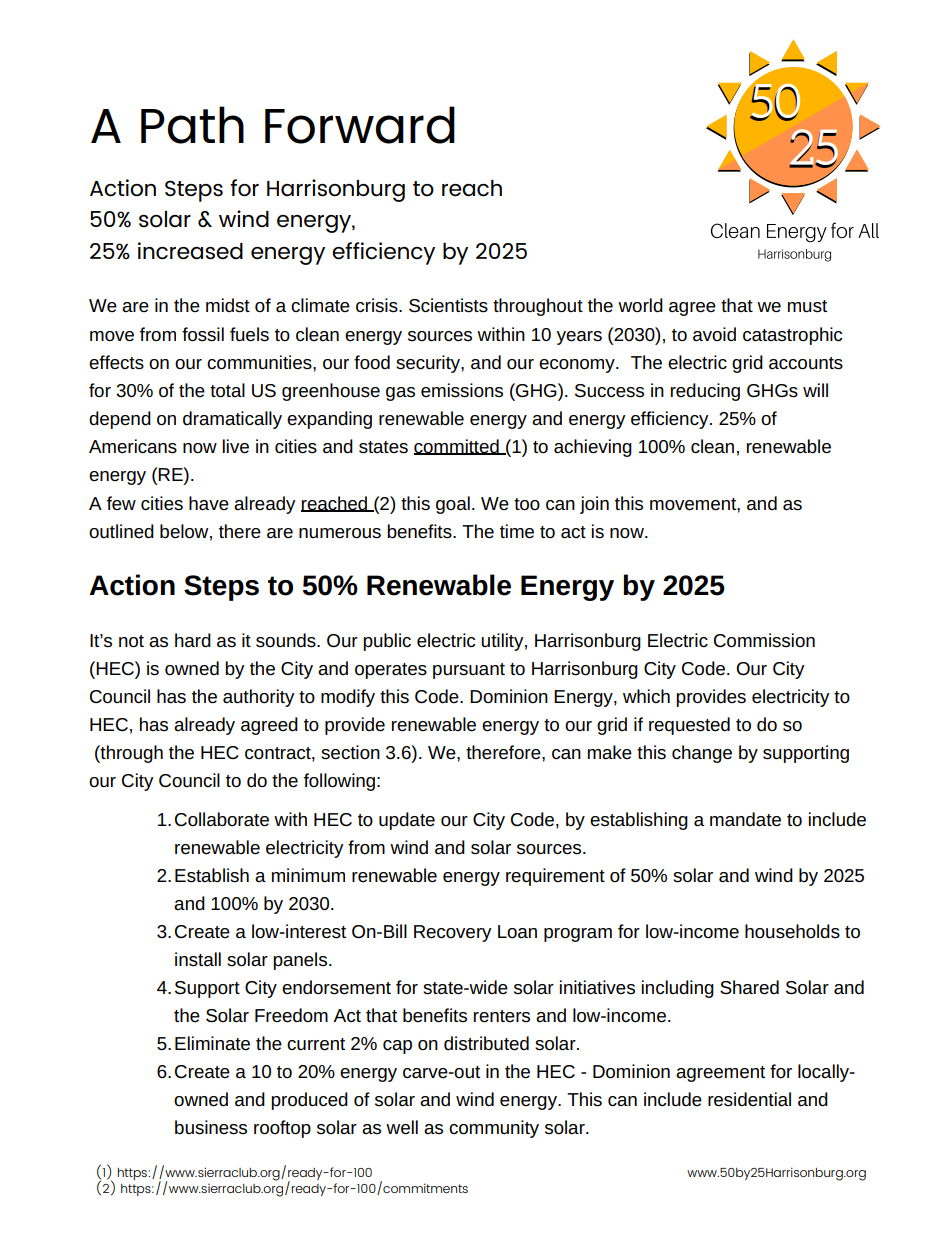  I want to click on Forward, so click(360, 125).
